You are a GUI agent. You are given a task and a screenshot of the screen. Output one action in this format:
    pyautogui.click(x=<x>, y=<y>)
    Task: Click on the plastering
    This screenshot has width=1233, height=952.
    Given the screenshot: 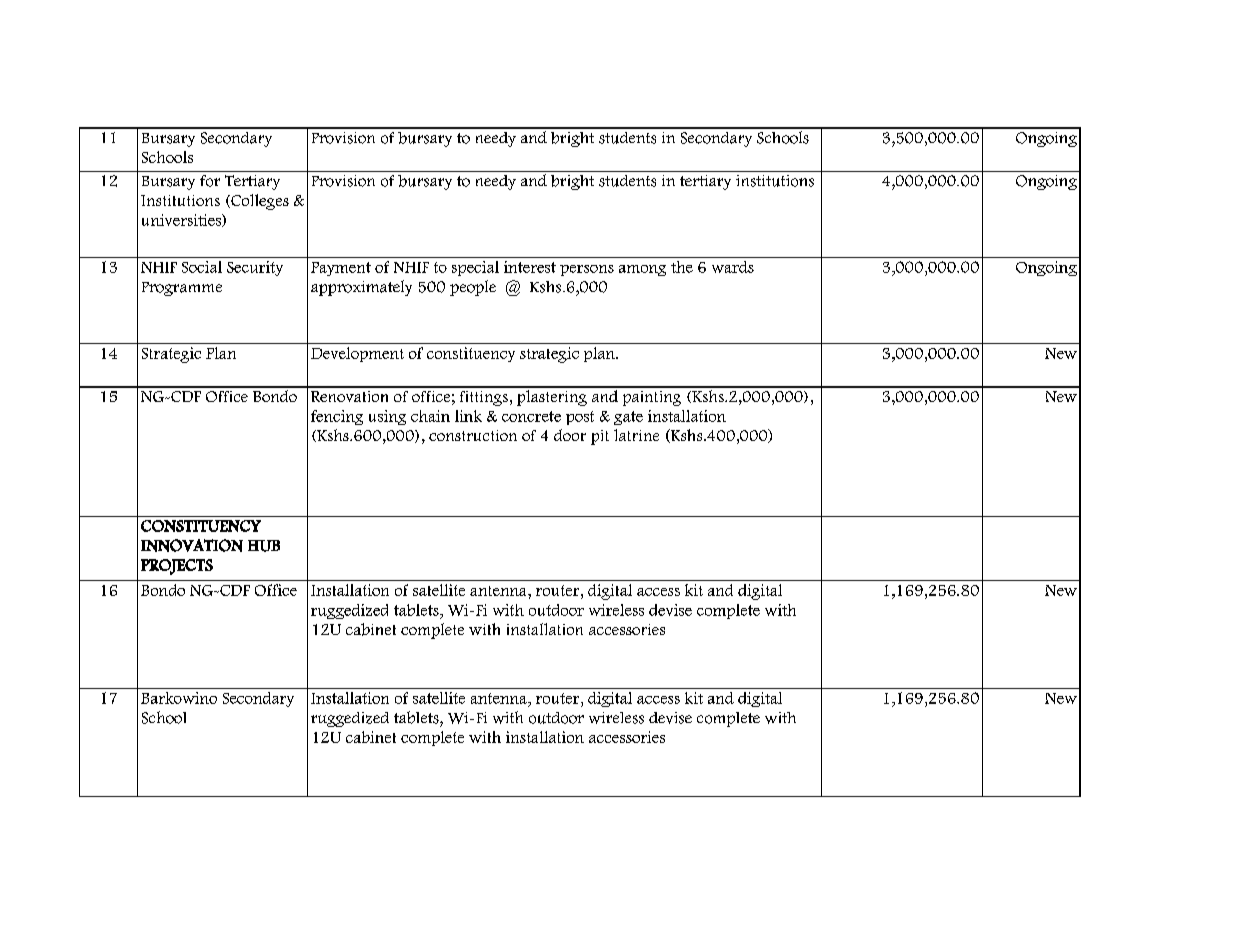 What is the action you would take?
    pyautogui.click(x=552, y=396)
